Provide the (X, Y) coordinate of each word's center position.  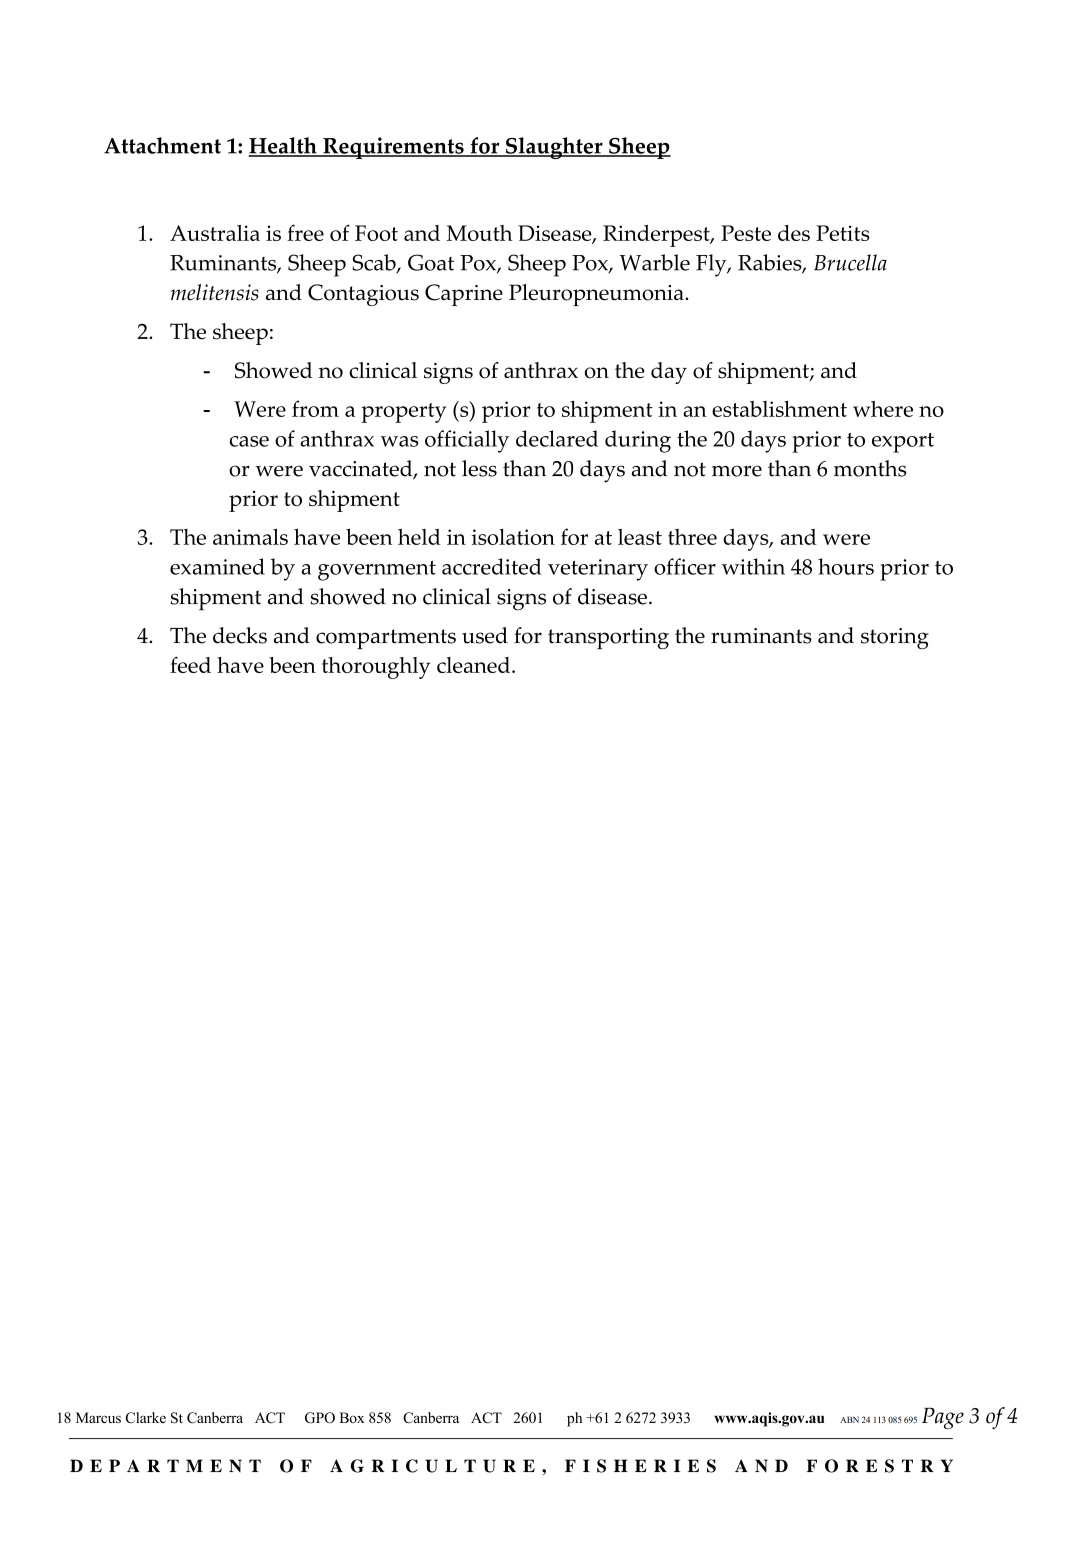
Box (352, 1417)
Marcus (98, 1417)
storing (895, 638)
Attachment (162, 145)
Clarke (145, 1418)
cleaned (475, 665)
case (249, 441)
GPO (320, 1418)
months (870, 468)
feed (190, 665)
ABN (849, 1419)
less (479, 468)
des (794, 233)
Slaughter (554, 148)
